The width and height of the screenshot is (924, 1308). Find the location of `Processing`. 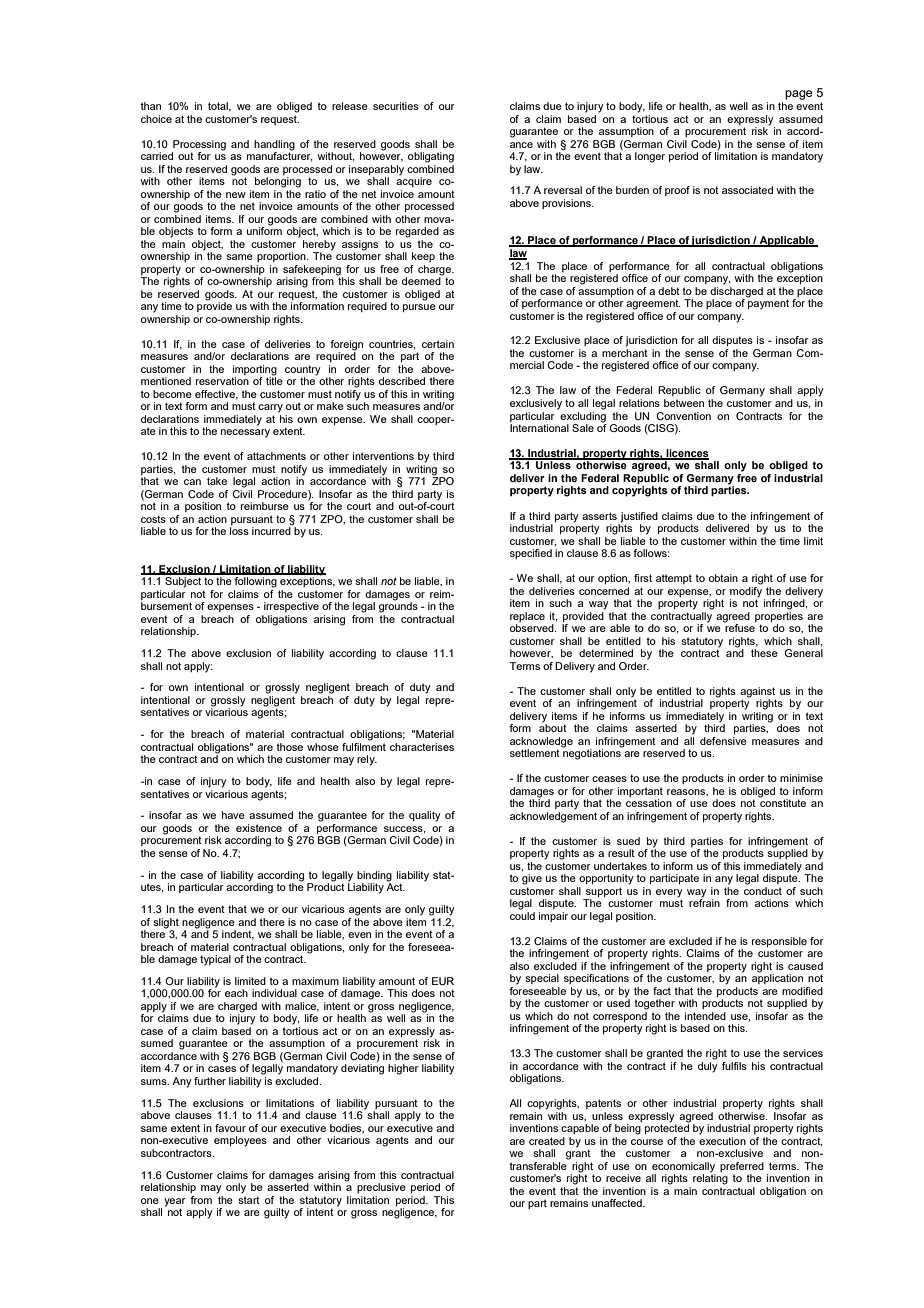

Processing is located at coordinates (199, 145).
